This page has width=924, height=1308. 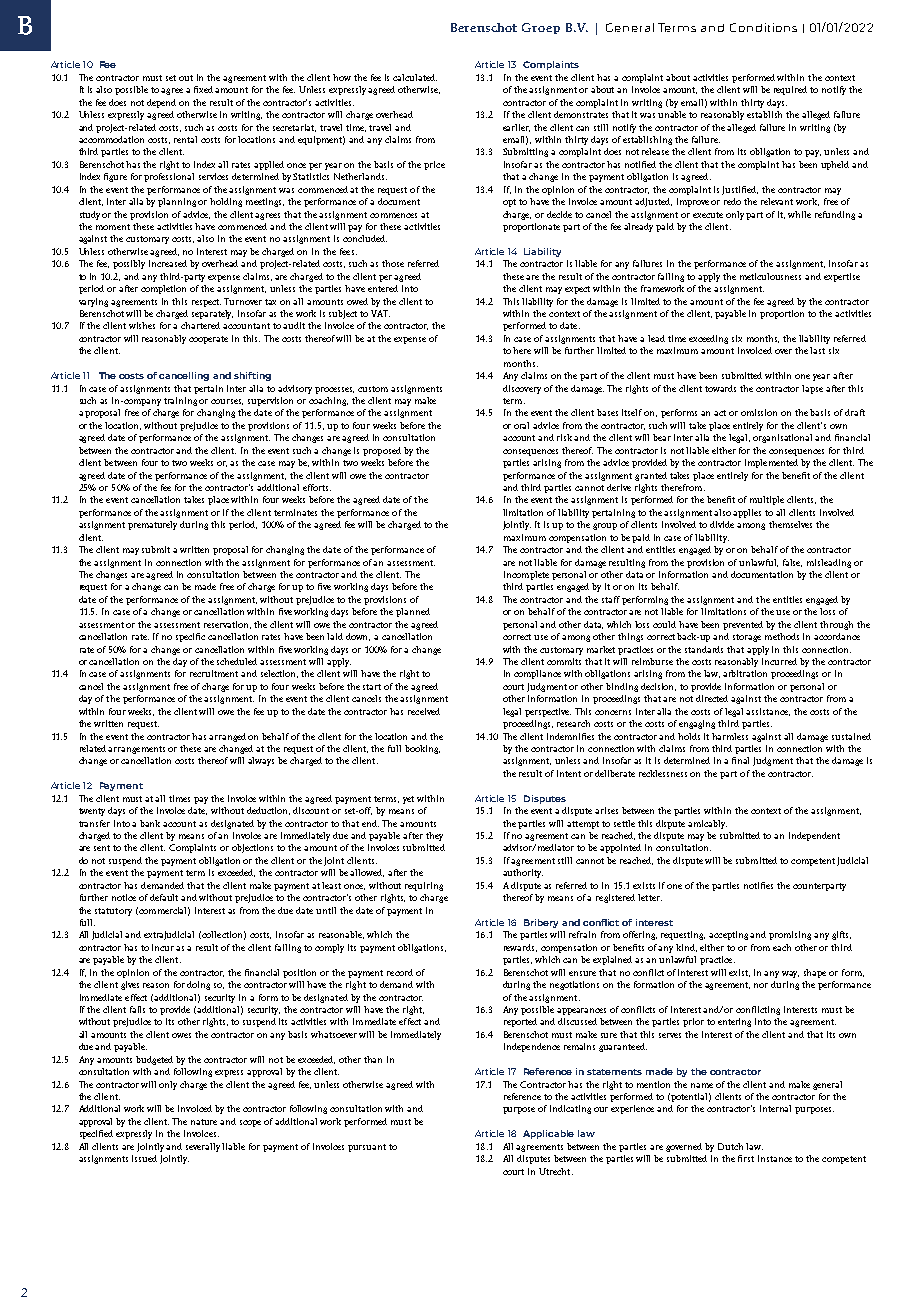 What do you see at coordinates (770, 276) in the page?
I see `meticulousness` at bounding box center [770, 276].
